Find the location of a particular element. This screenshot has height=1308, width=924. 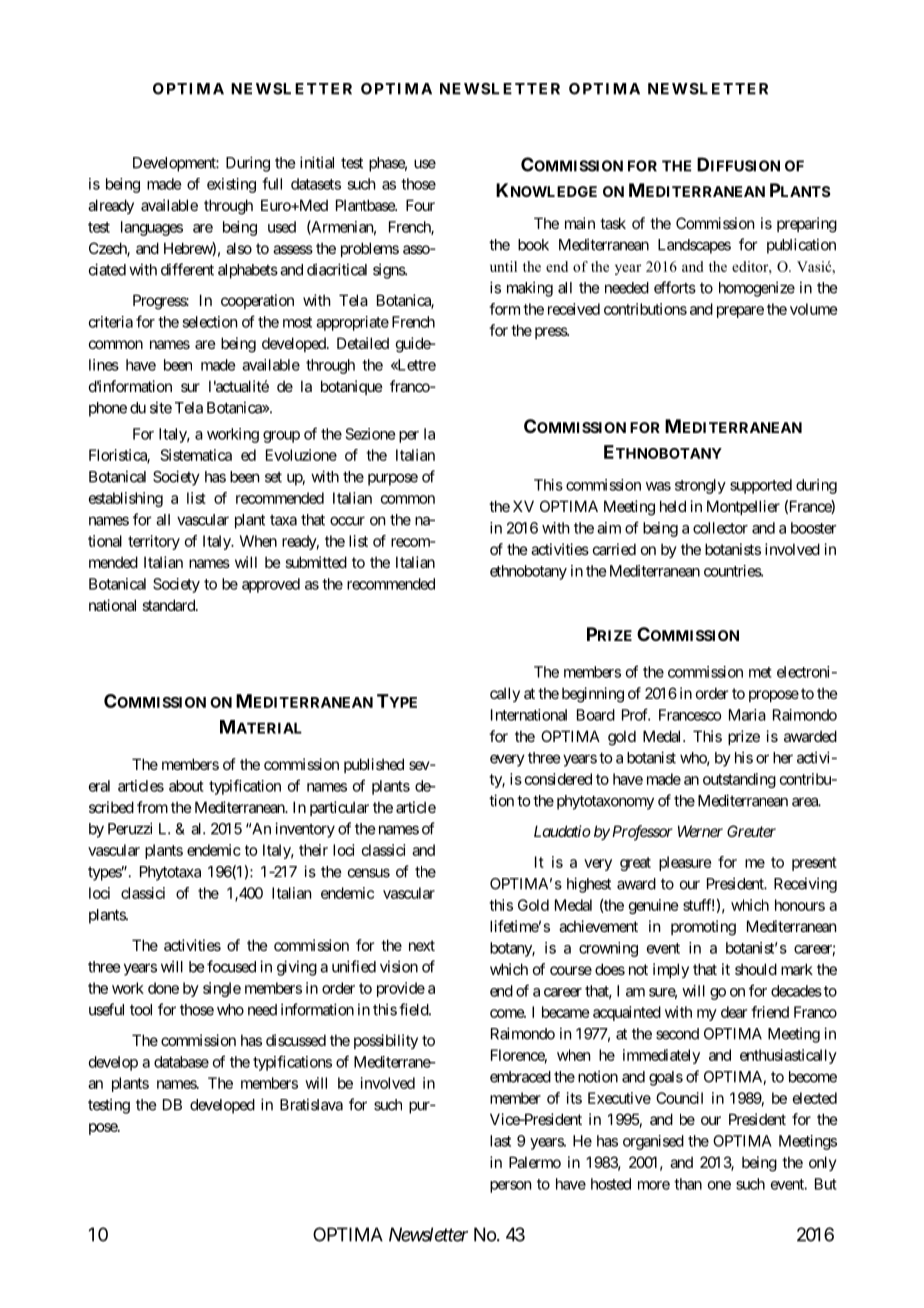

preparing is located at coordinates (807, 225).
